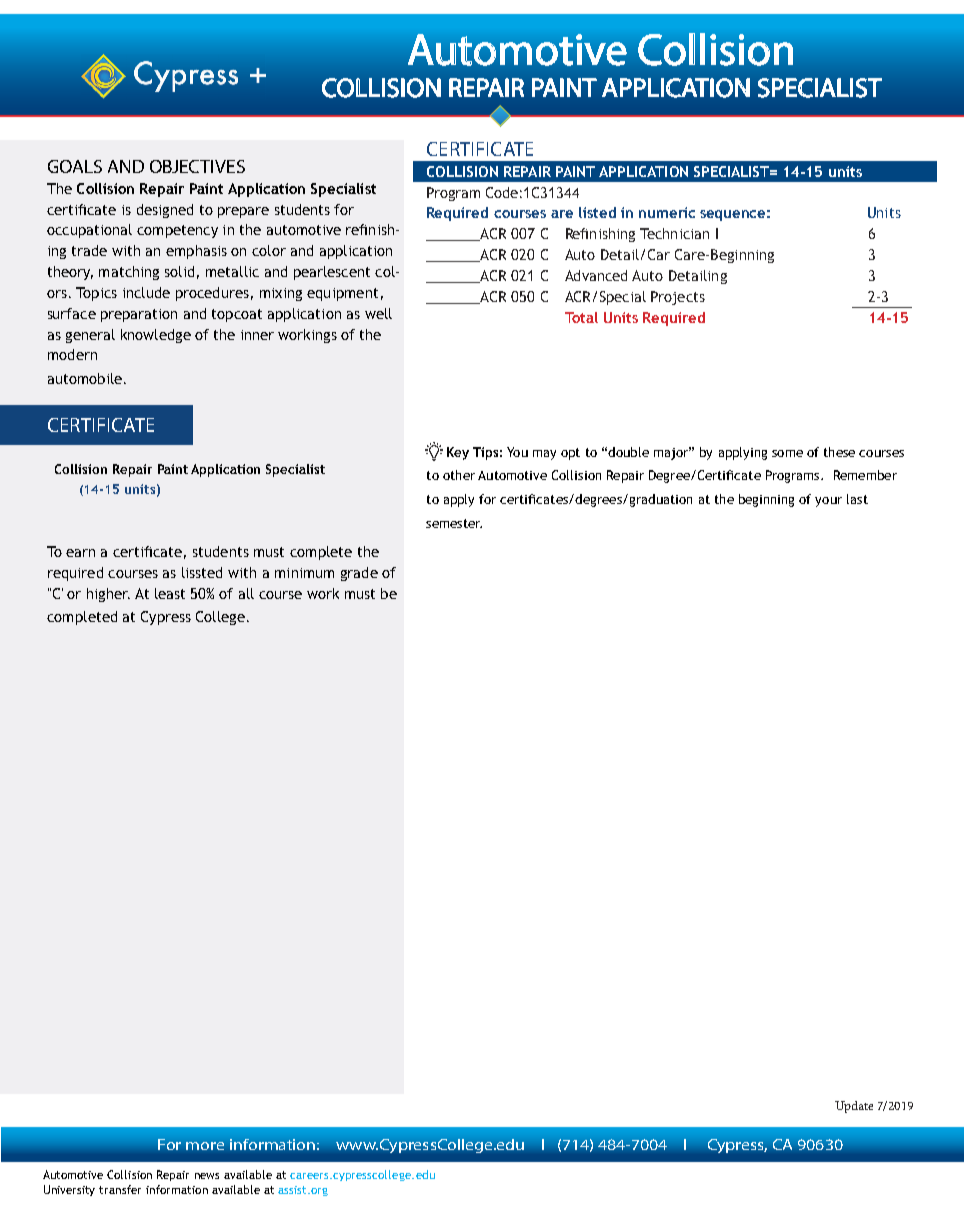 The width and height of the document is (964, 1232). I want to click on grade, so click(359, 574).
